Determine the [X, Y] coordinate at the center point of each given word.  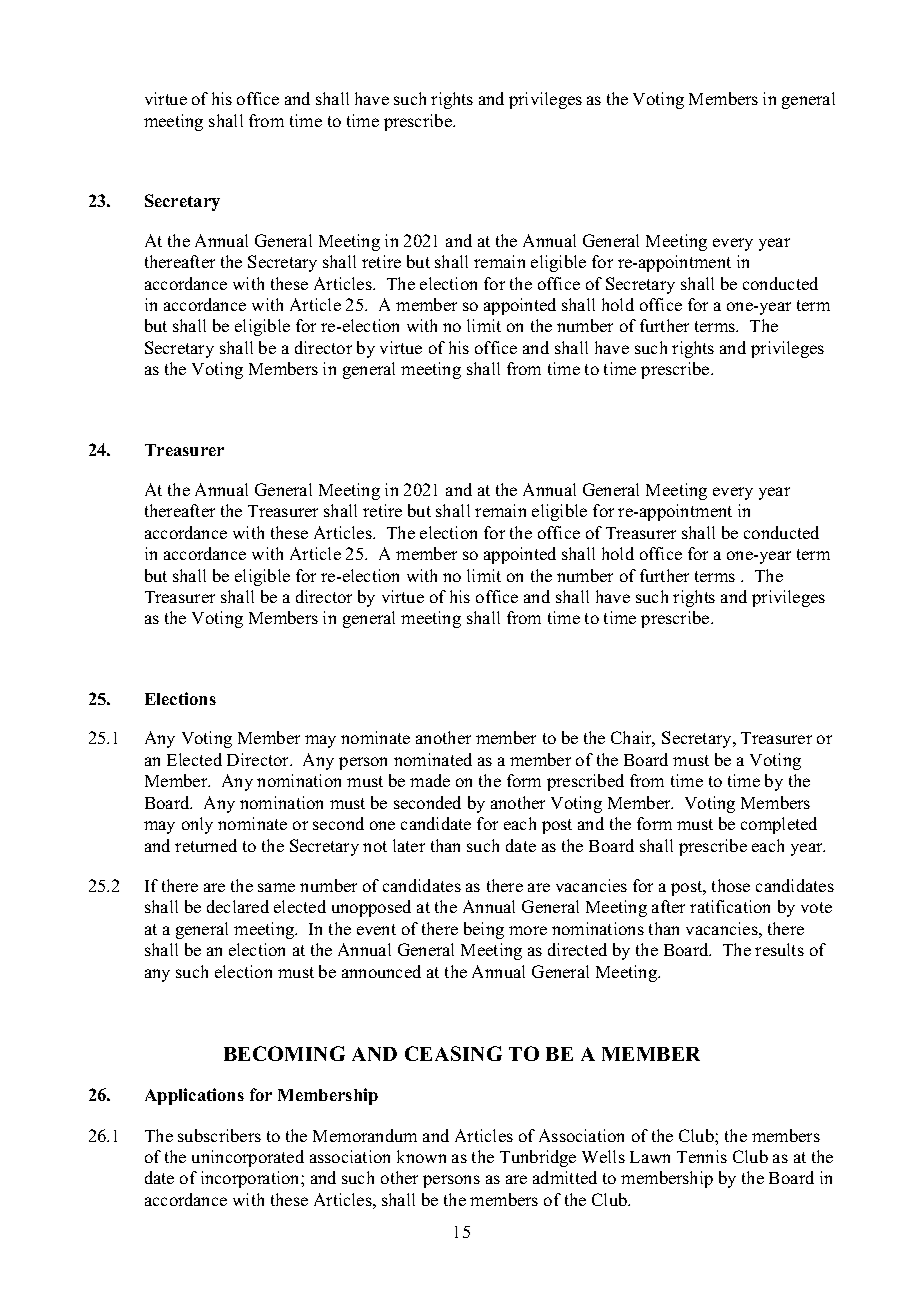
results [779, 949]
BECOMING [284, 1053]
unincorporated [248, 1158]
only [197, 825]
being [484, 930]
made [430, 780]
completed [779, 825]
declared [238, 906]
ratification [730, 906]
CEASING [453, 1053]
